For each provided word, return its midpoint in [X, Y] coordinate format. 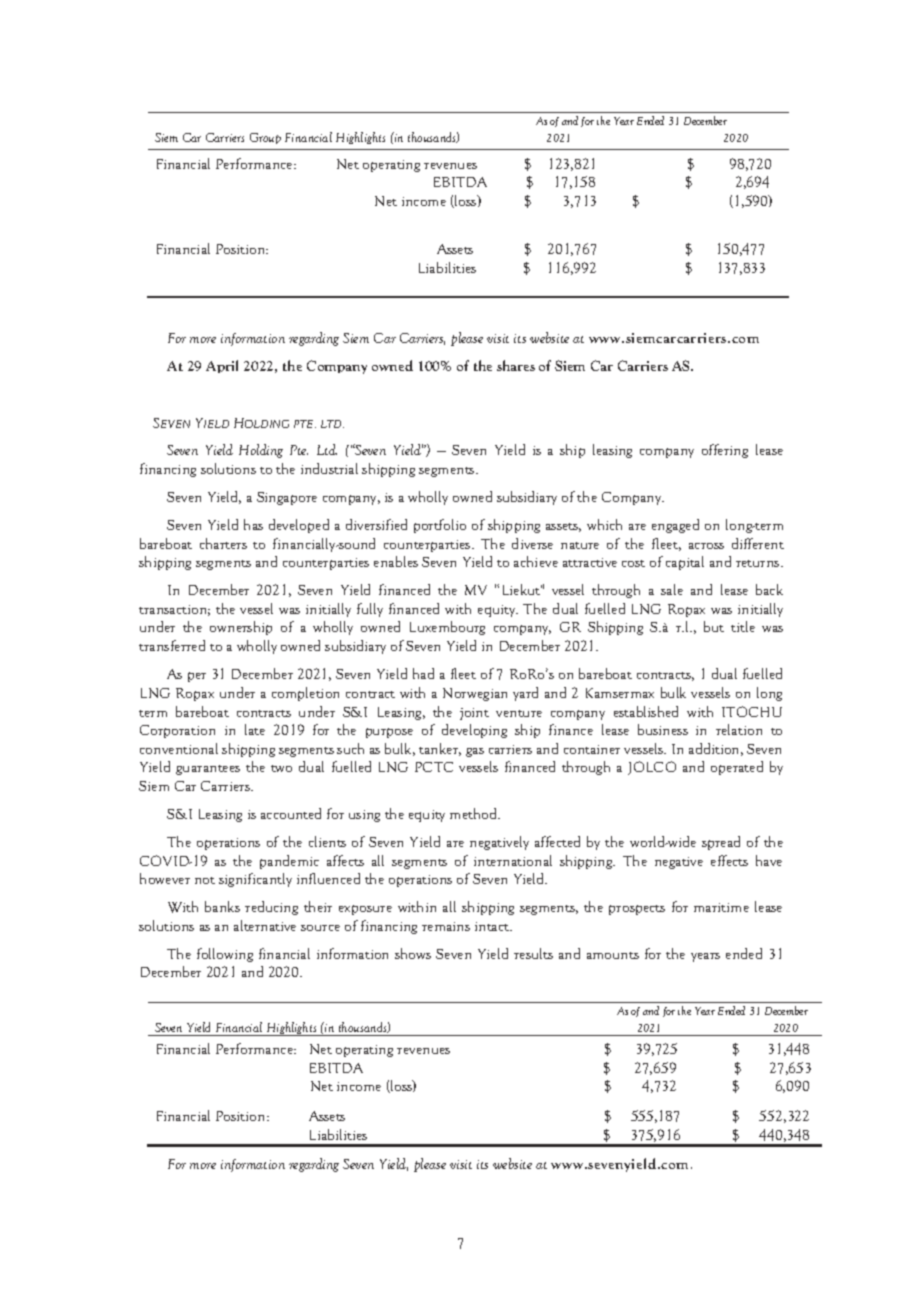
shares [516, 365]
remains [446, 926]
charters [223, 543]
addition [716, 749]
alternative [265, 925]
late [255, 729]
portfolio [440, 526]
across [706, 546]
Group [265, 138]
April [222, 366]
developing [474, 731]
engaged [675, 526]
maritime [721, 907]
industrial [329, 468]
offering [725, 451]
